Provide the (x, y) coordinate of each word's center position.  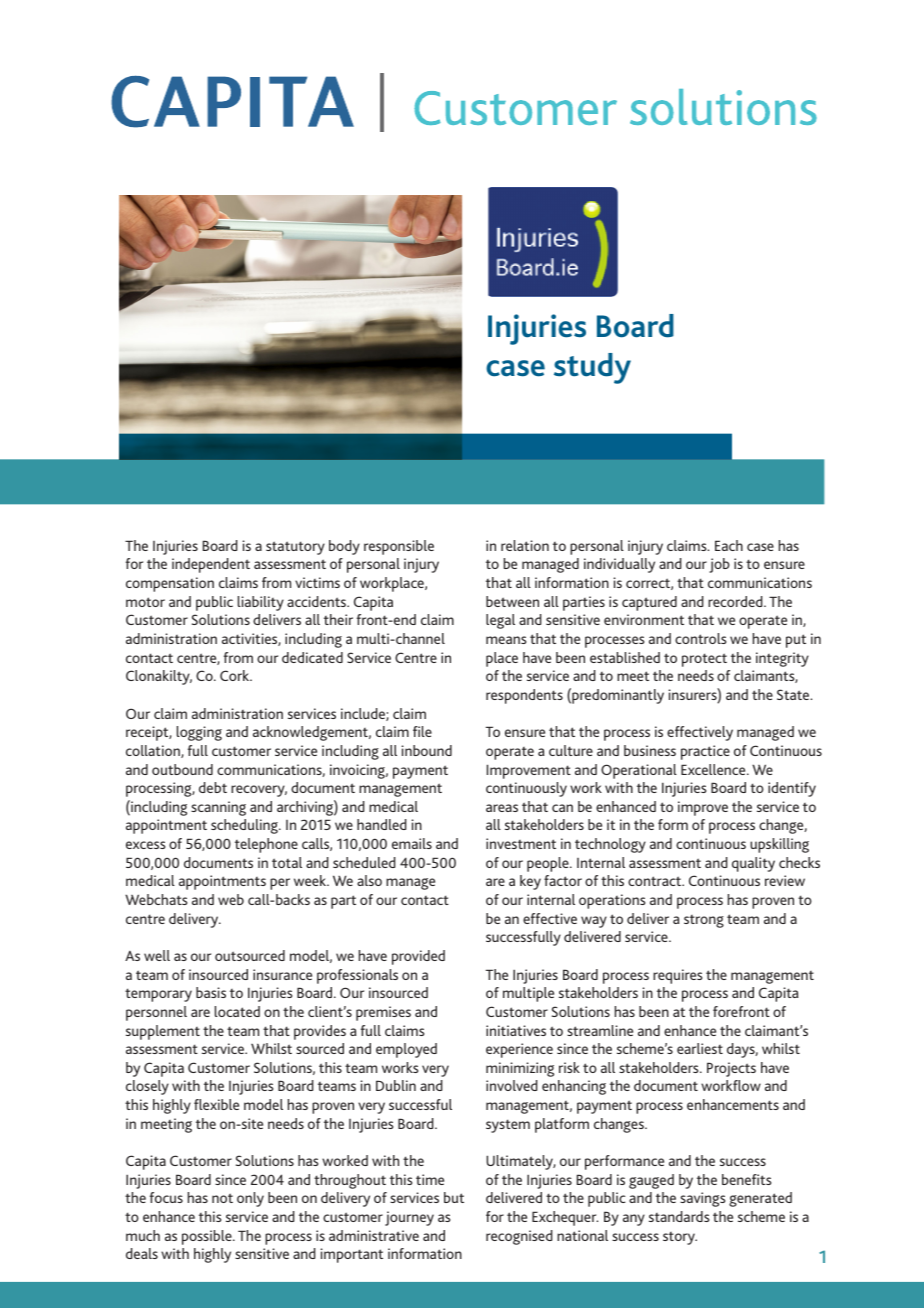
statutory (295, 548)
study (592, 368)
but (454, 1197)
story (680, 1238)
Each (729, 545)
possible (208, 1237)
